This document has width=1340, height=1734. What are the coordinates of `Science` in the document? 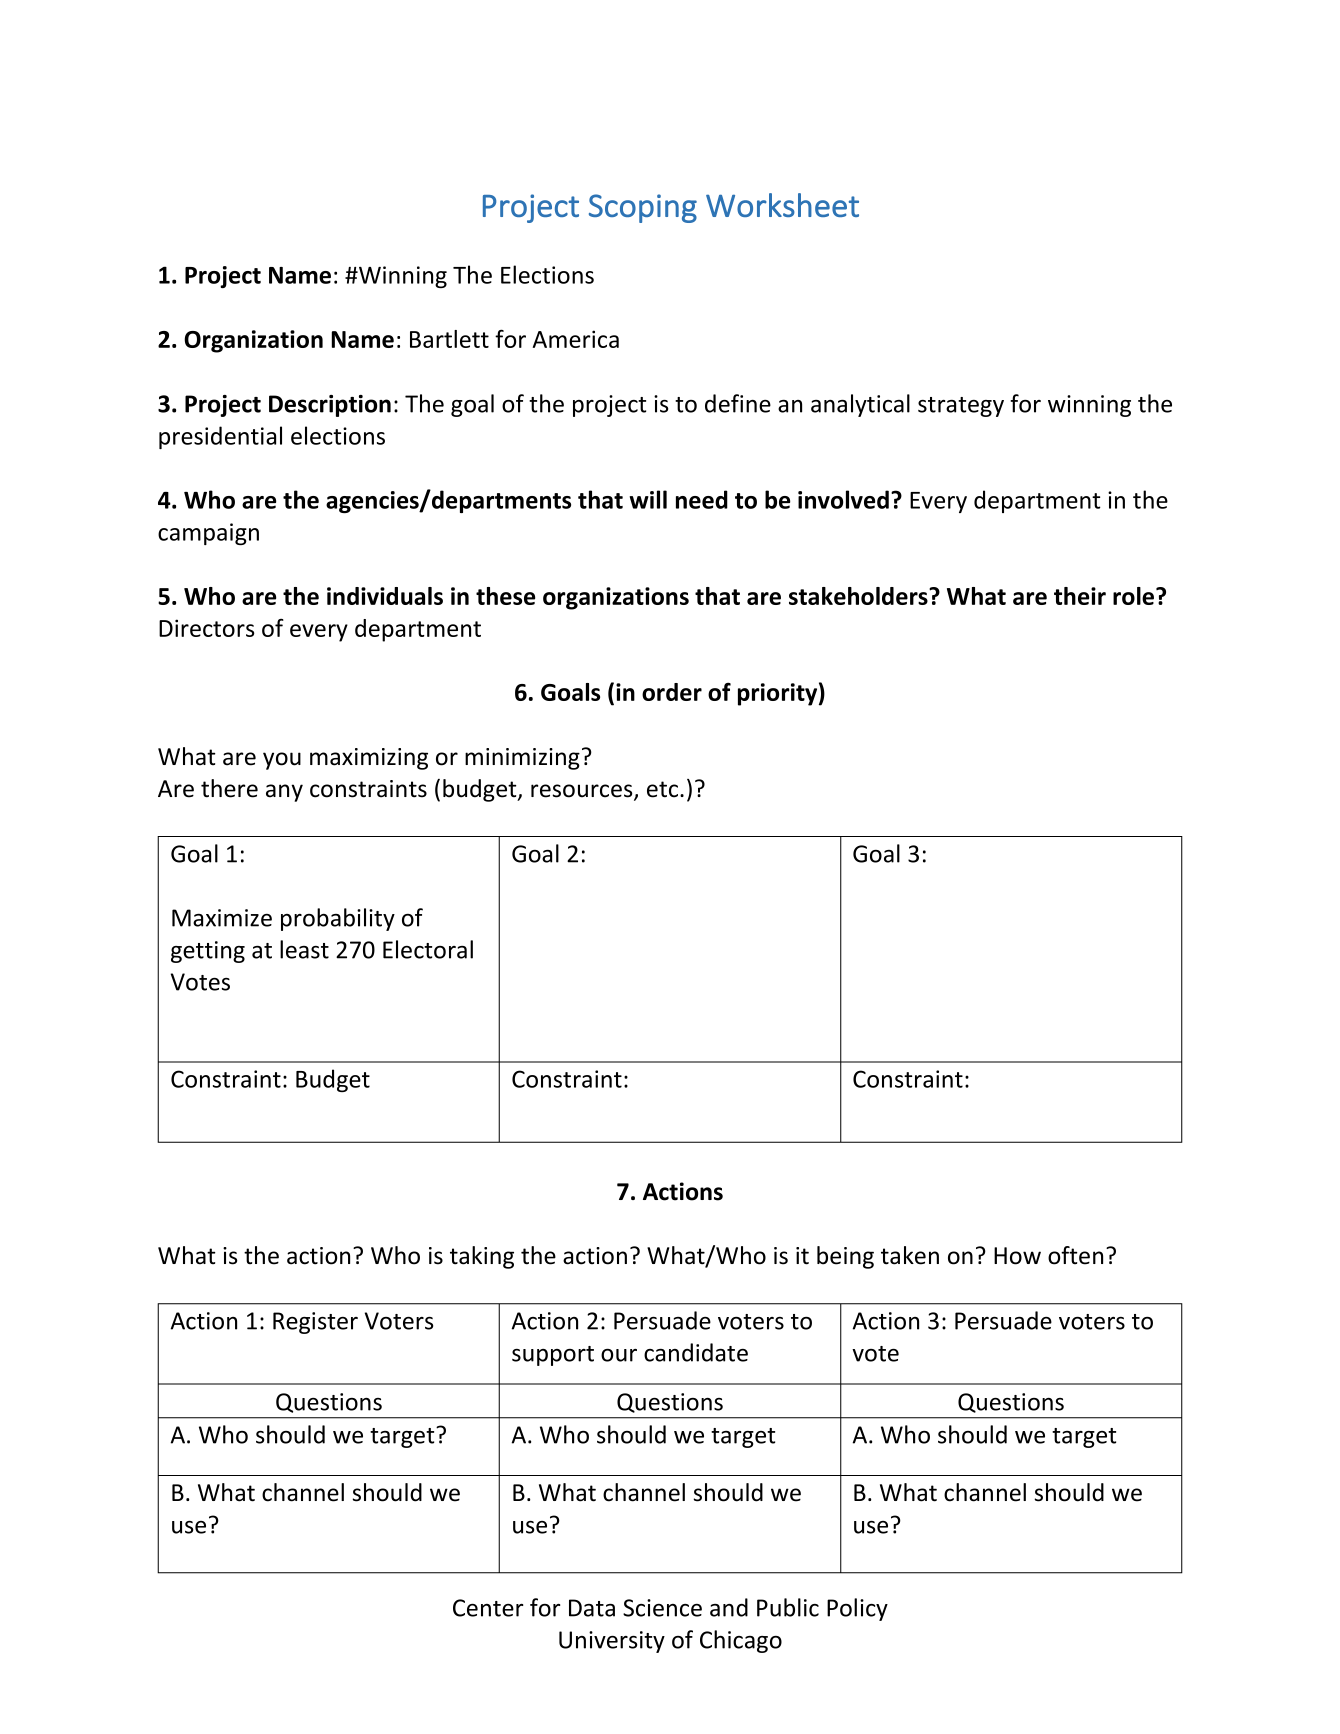 It's located at (662, 1608).
